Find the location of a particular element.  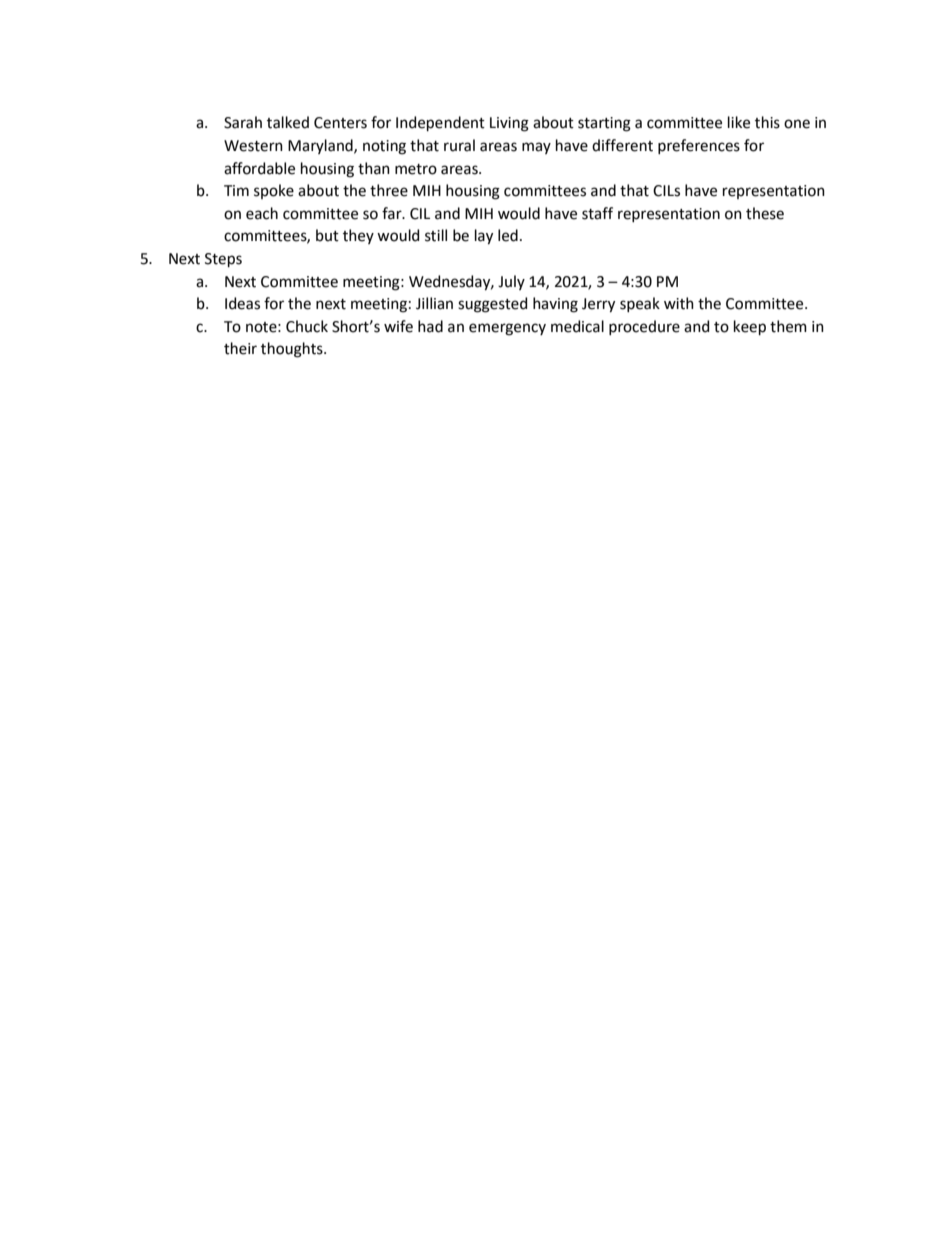

like is located at coordinates (739, 122).
